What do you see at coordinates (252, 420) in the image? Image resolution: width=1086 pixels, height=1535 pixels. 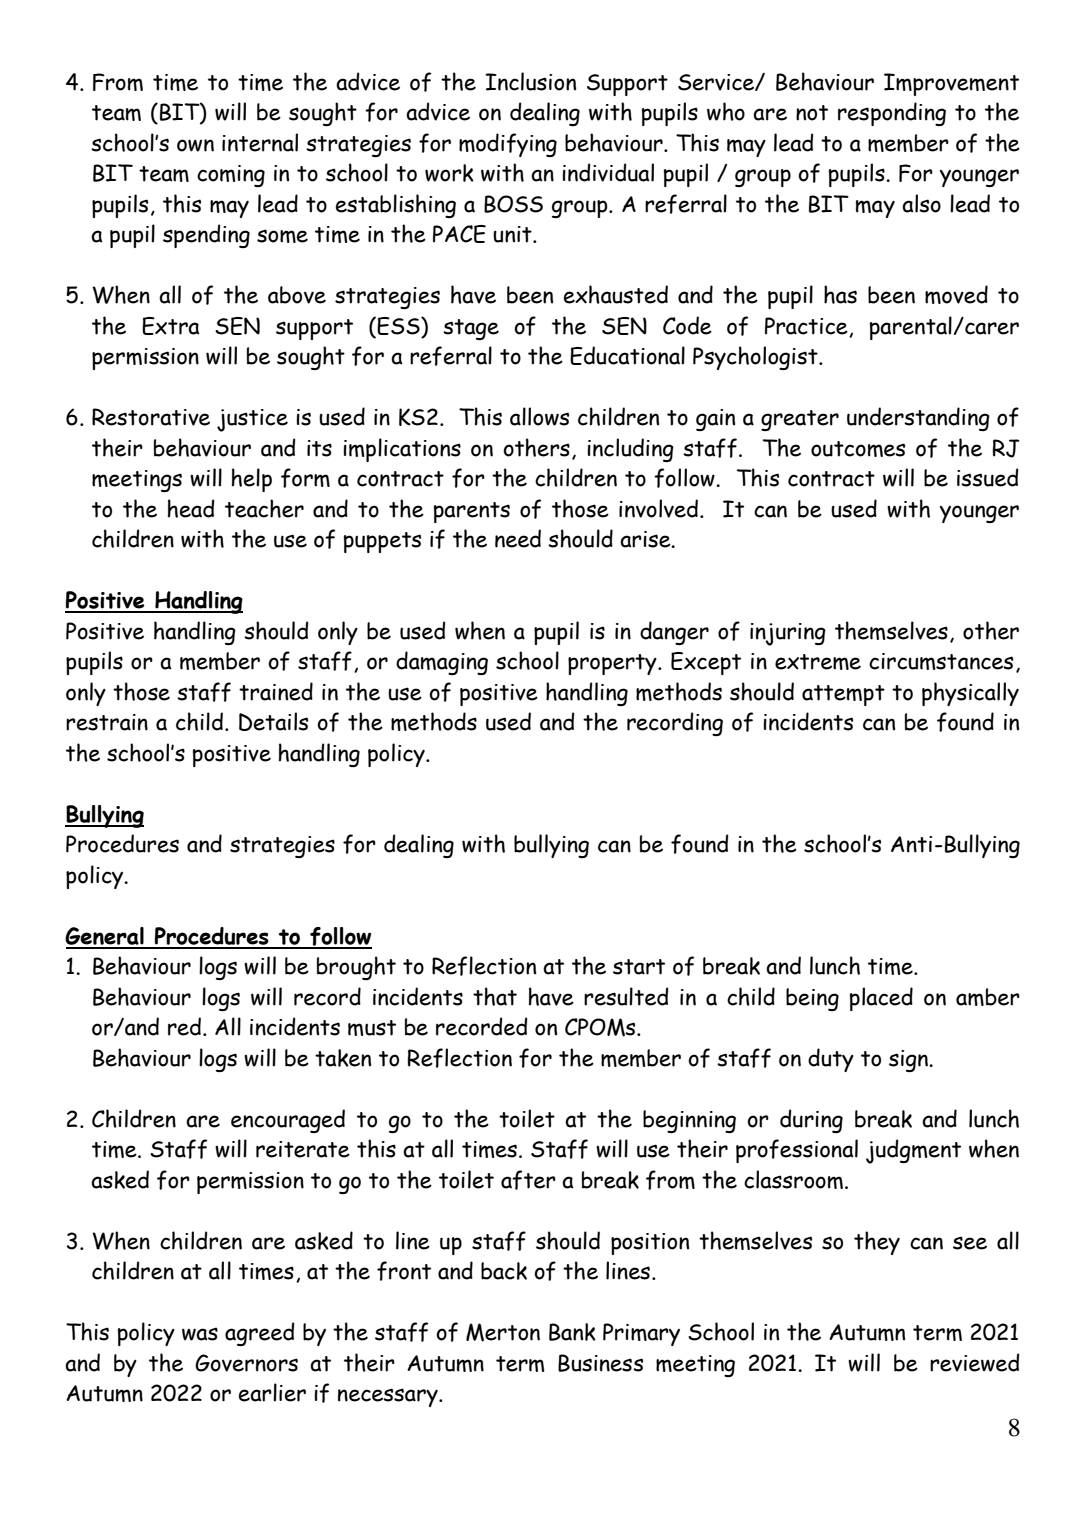 I see `justice` at bounding box center [252, 420].
